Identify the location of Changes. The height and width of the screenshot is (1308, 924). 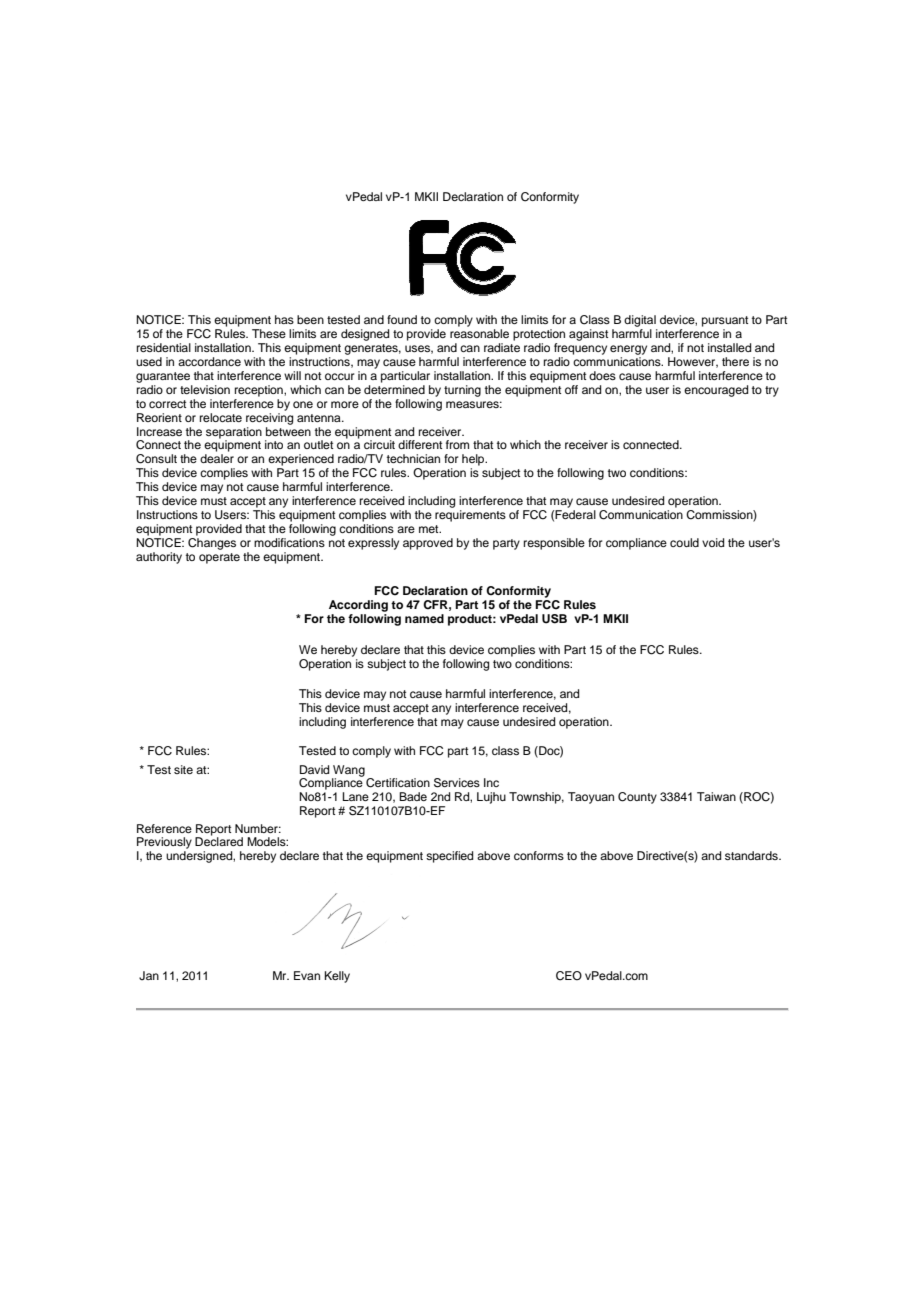
(212, 544).
